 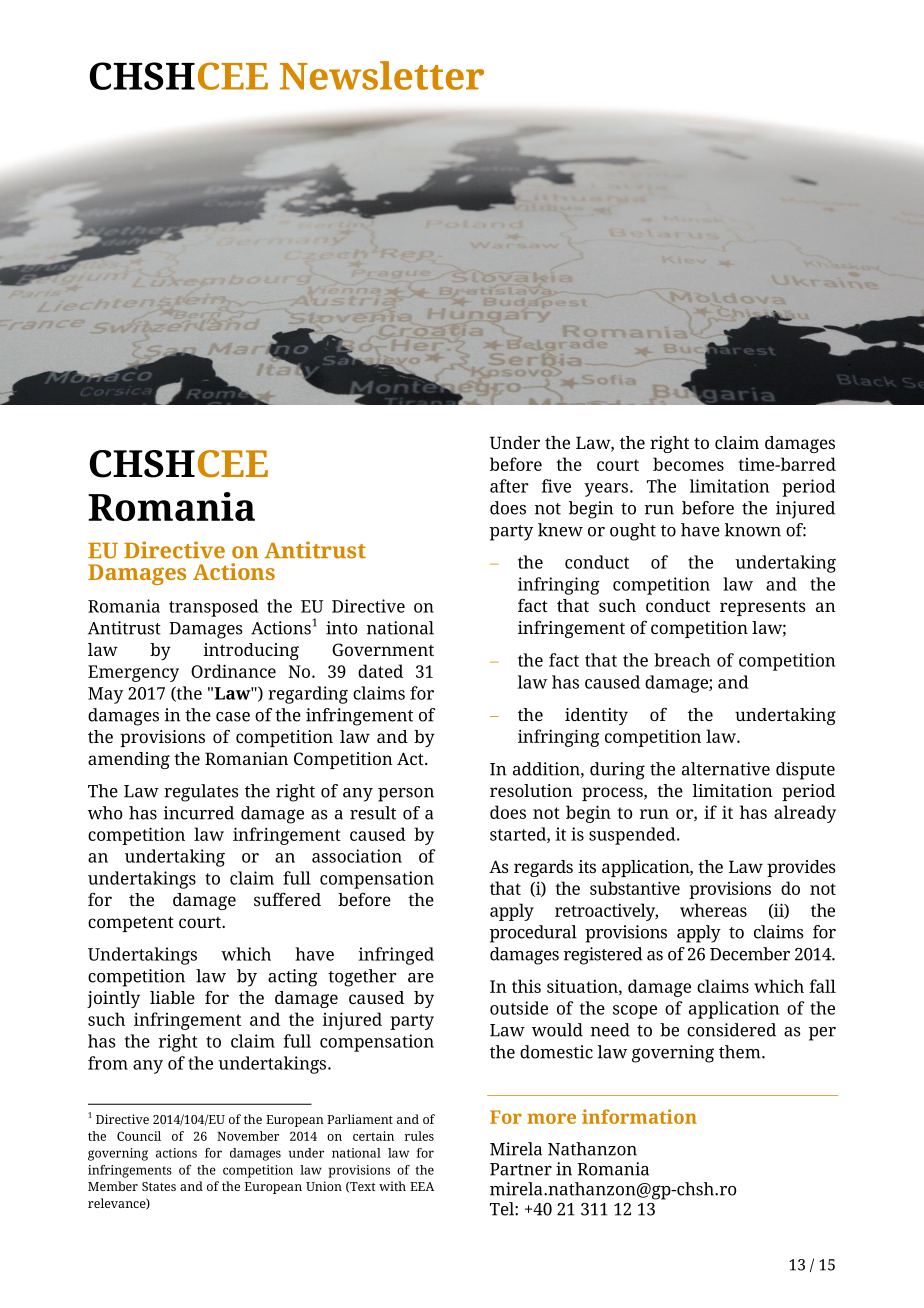 I want to click on known, so click(x=753, y=530).
